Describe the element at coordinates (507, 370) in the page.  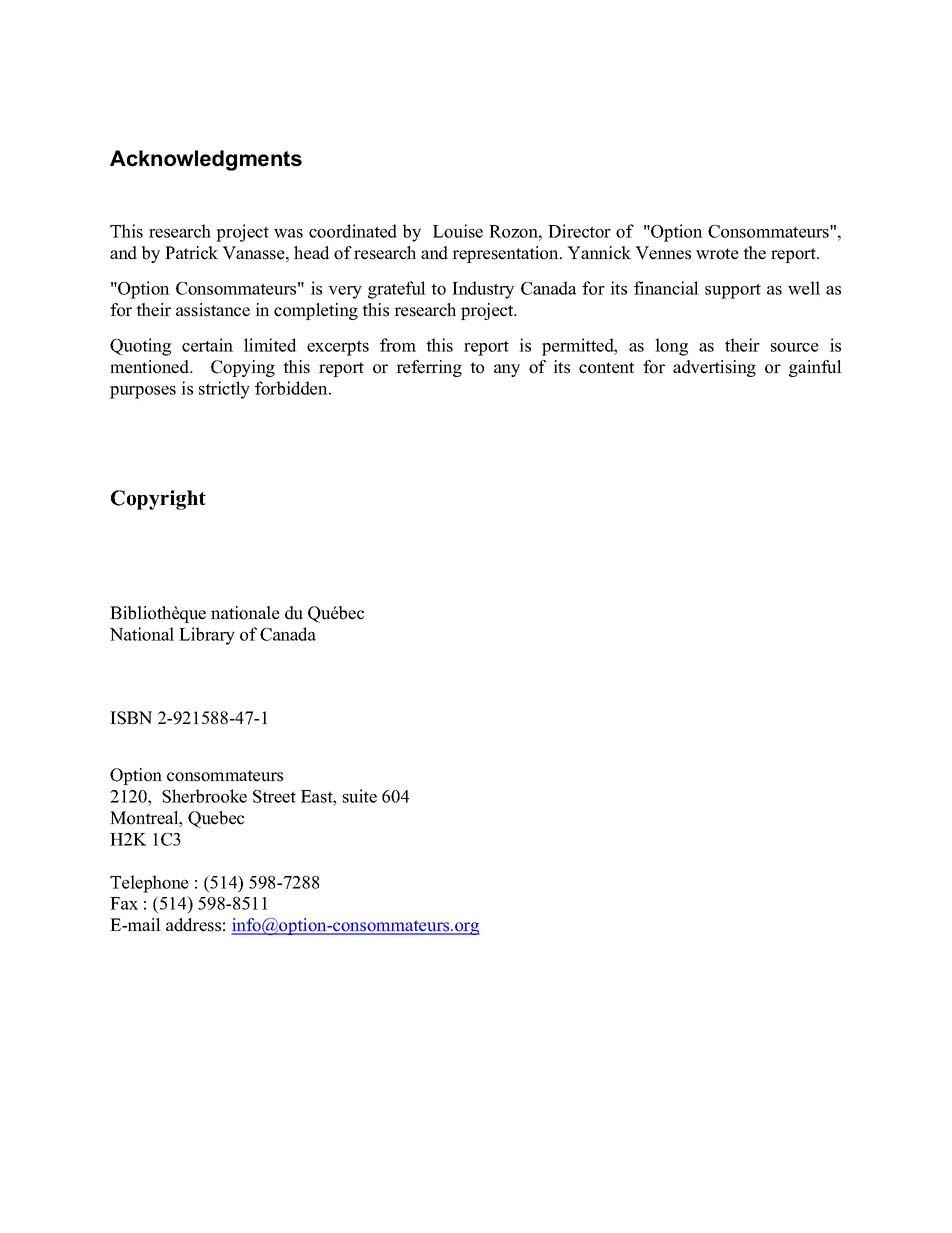
I see `any` at that location.
